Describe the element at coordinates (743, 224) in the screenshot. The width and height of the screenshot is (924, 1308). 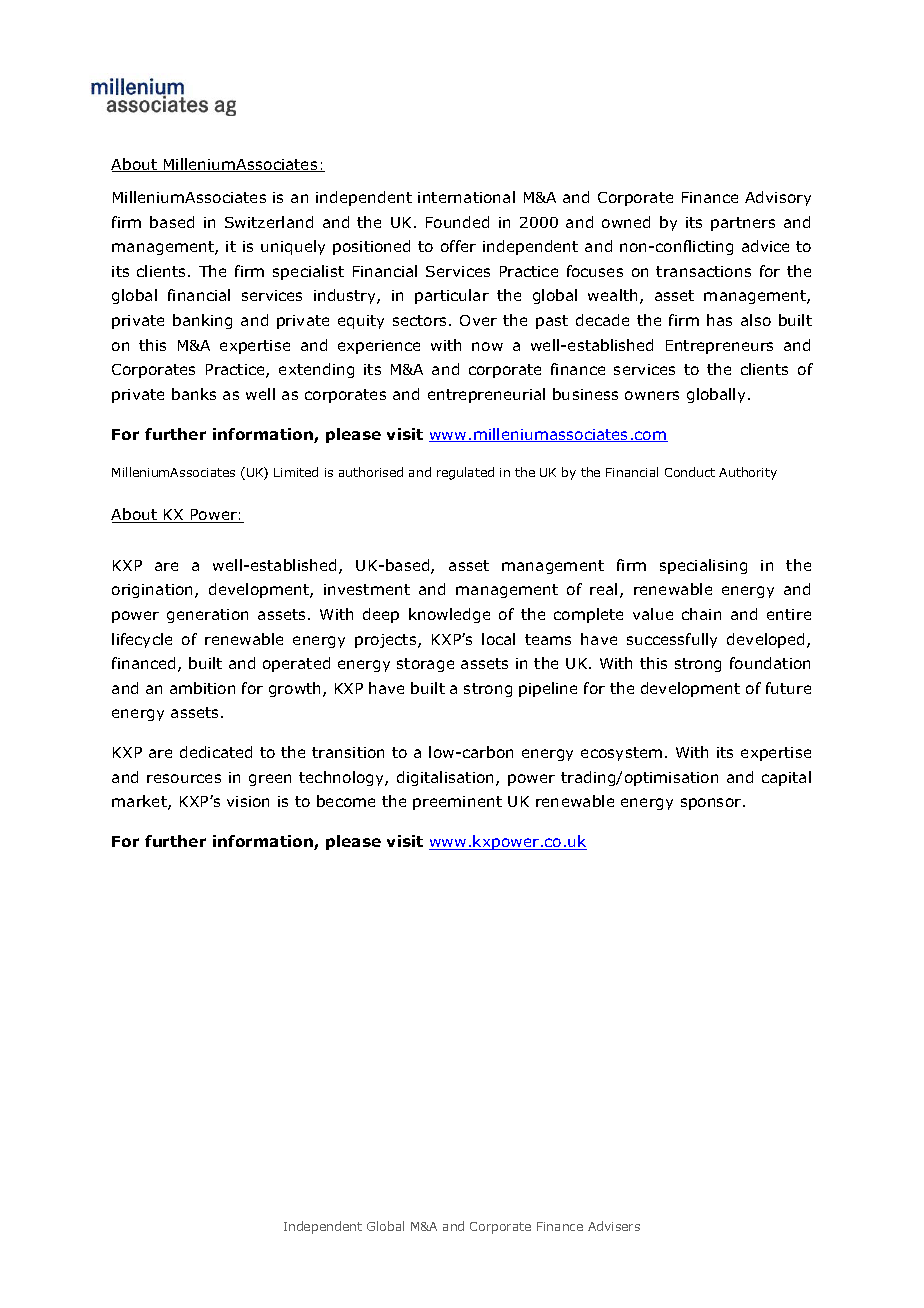
I see `partners` at that location.
